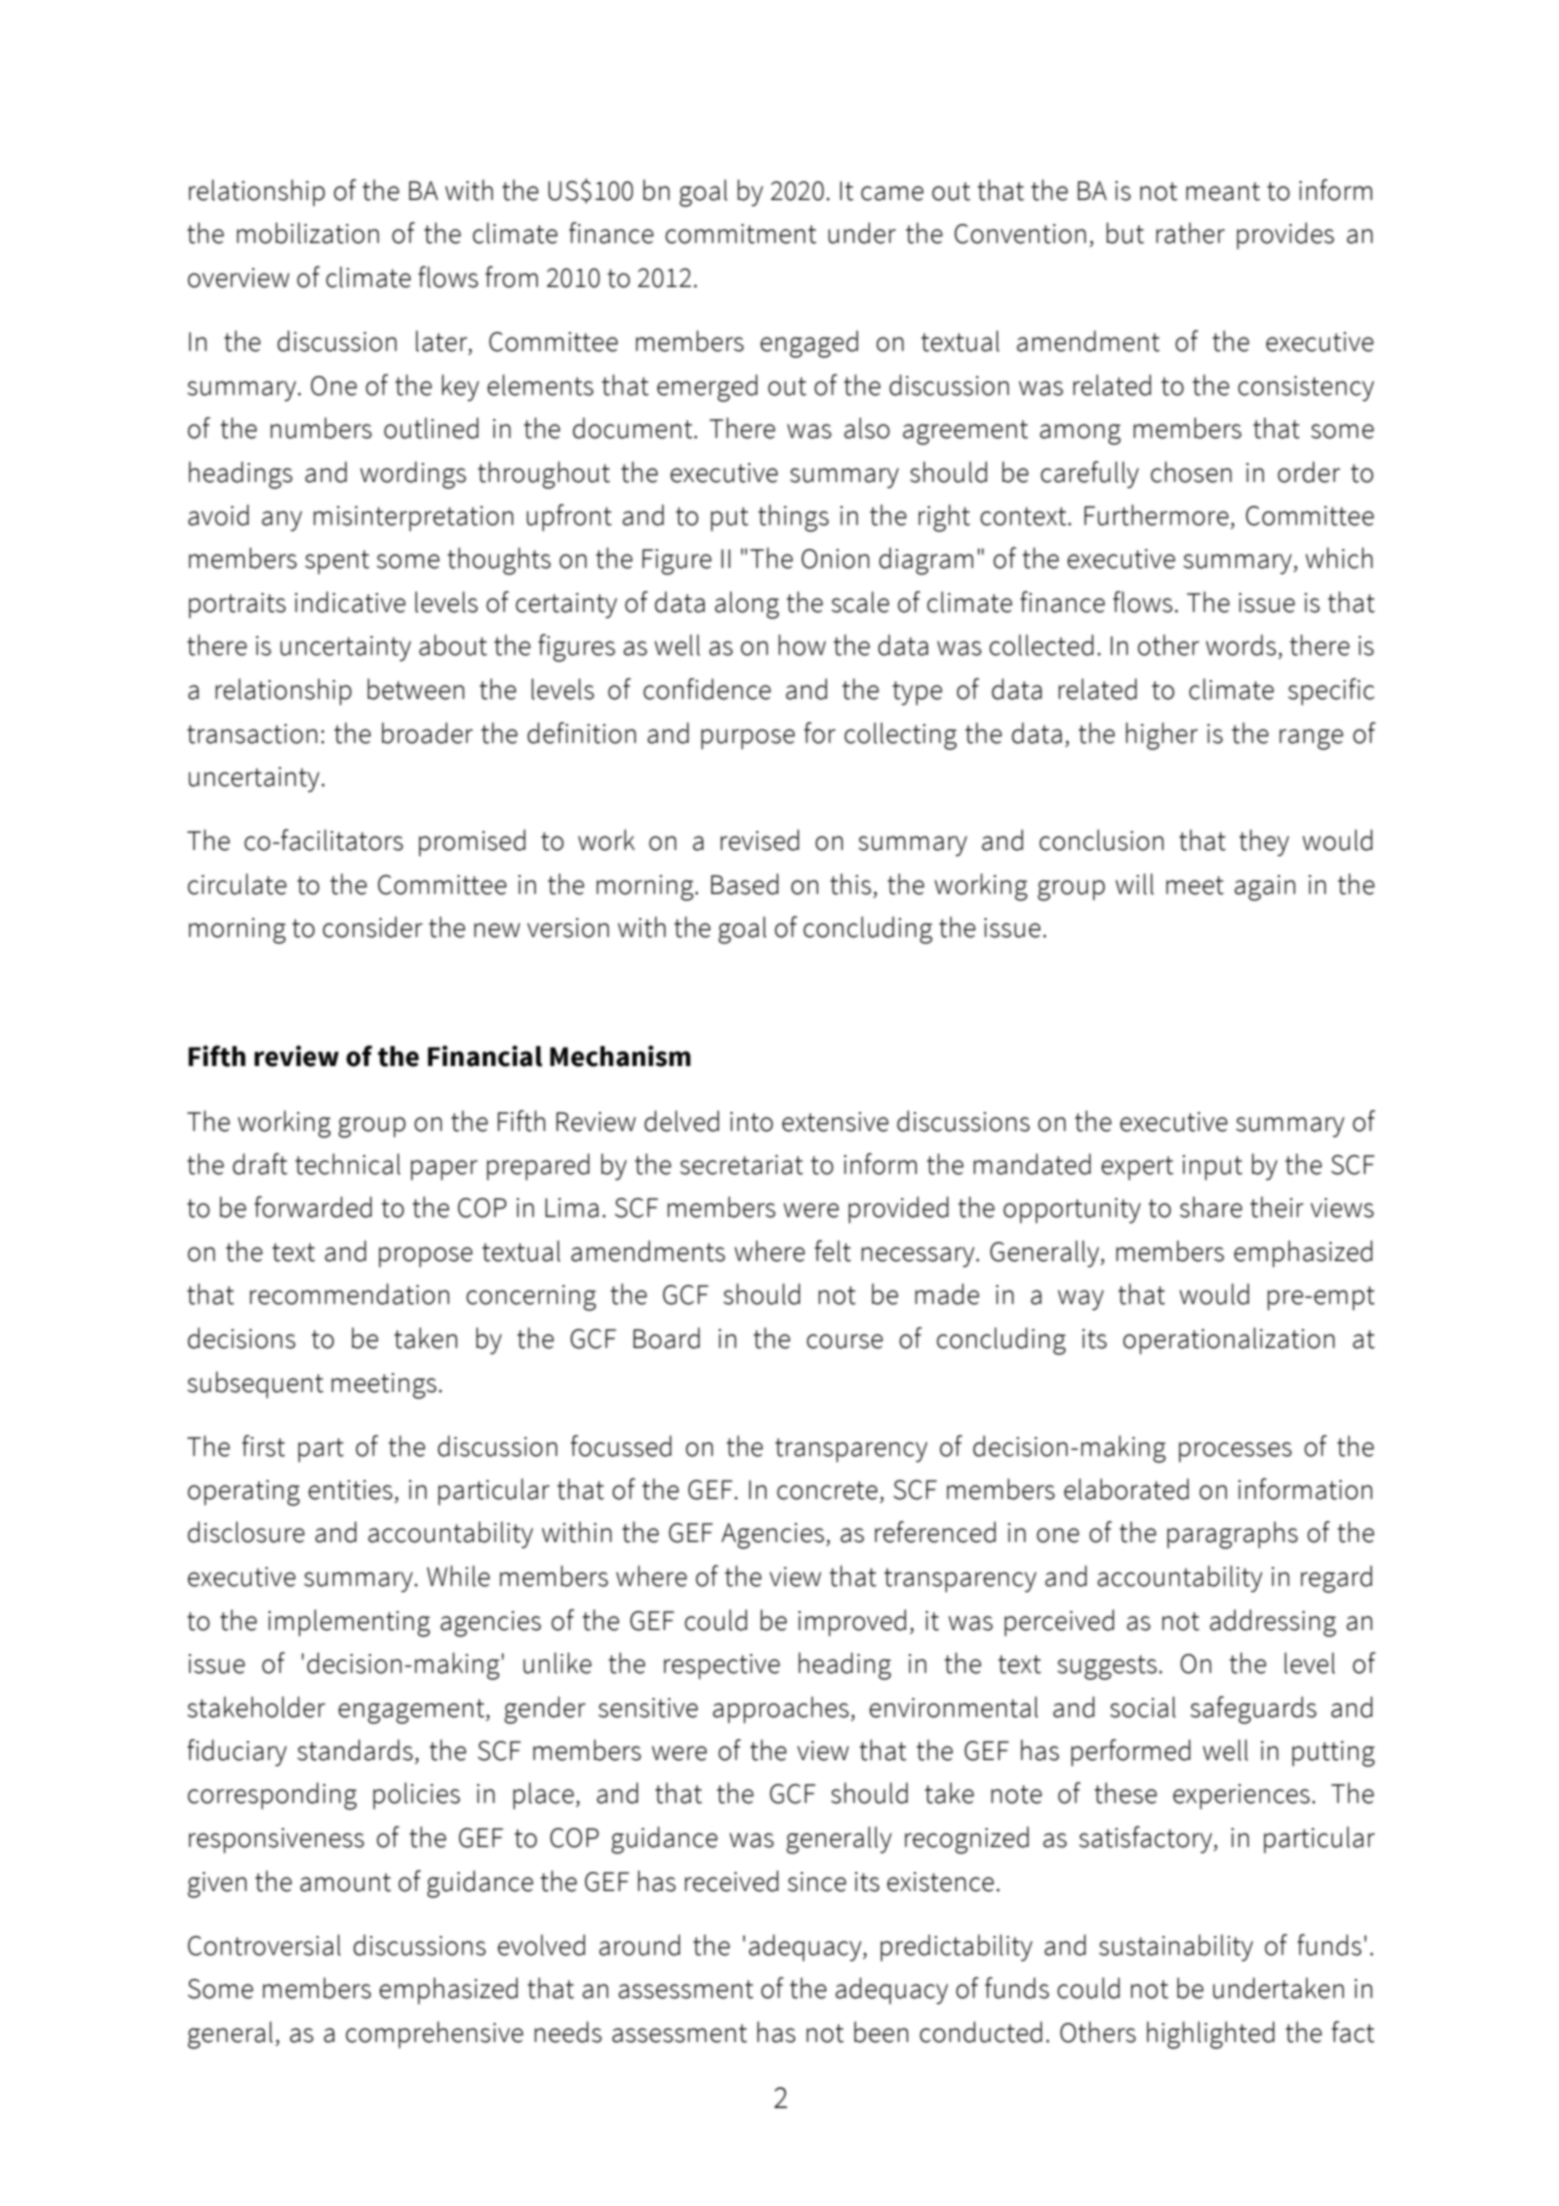 The width and height of the image is (1559, 2206). I want to click on commitment, so click(740, 234).
